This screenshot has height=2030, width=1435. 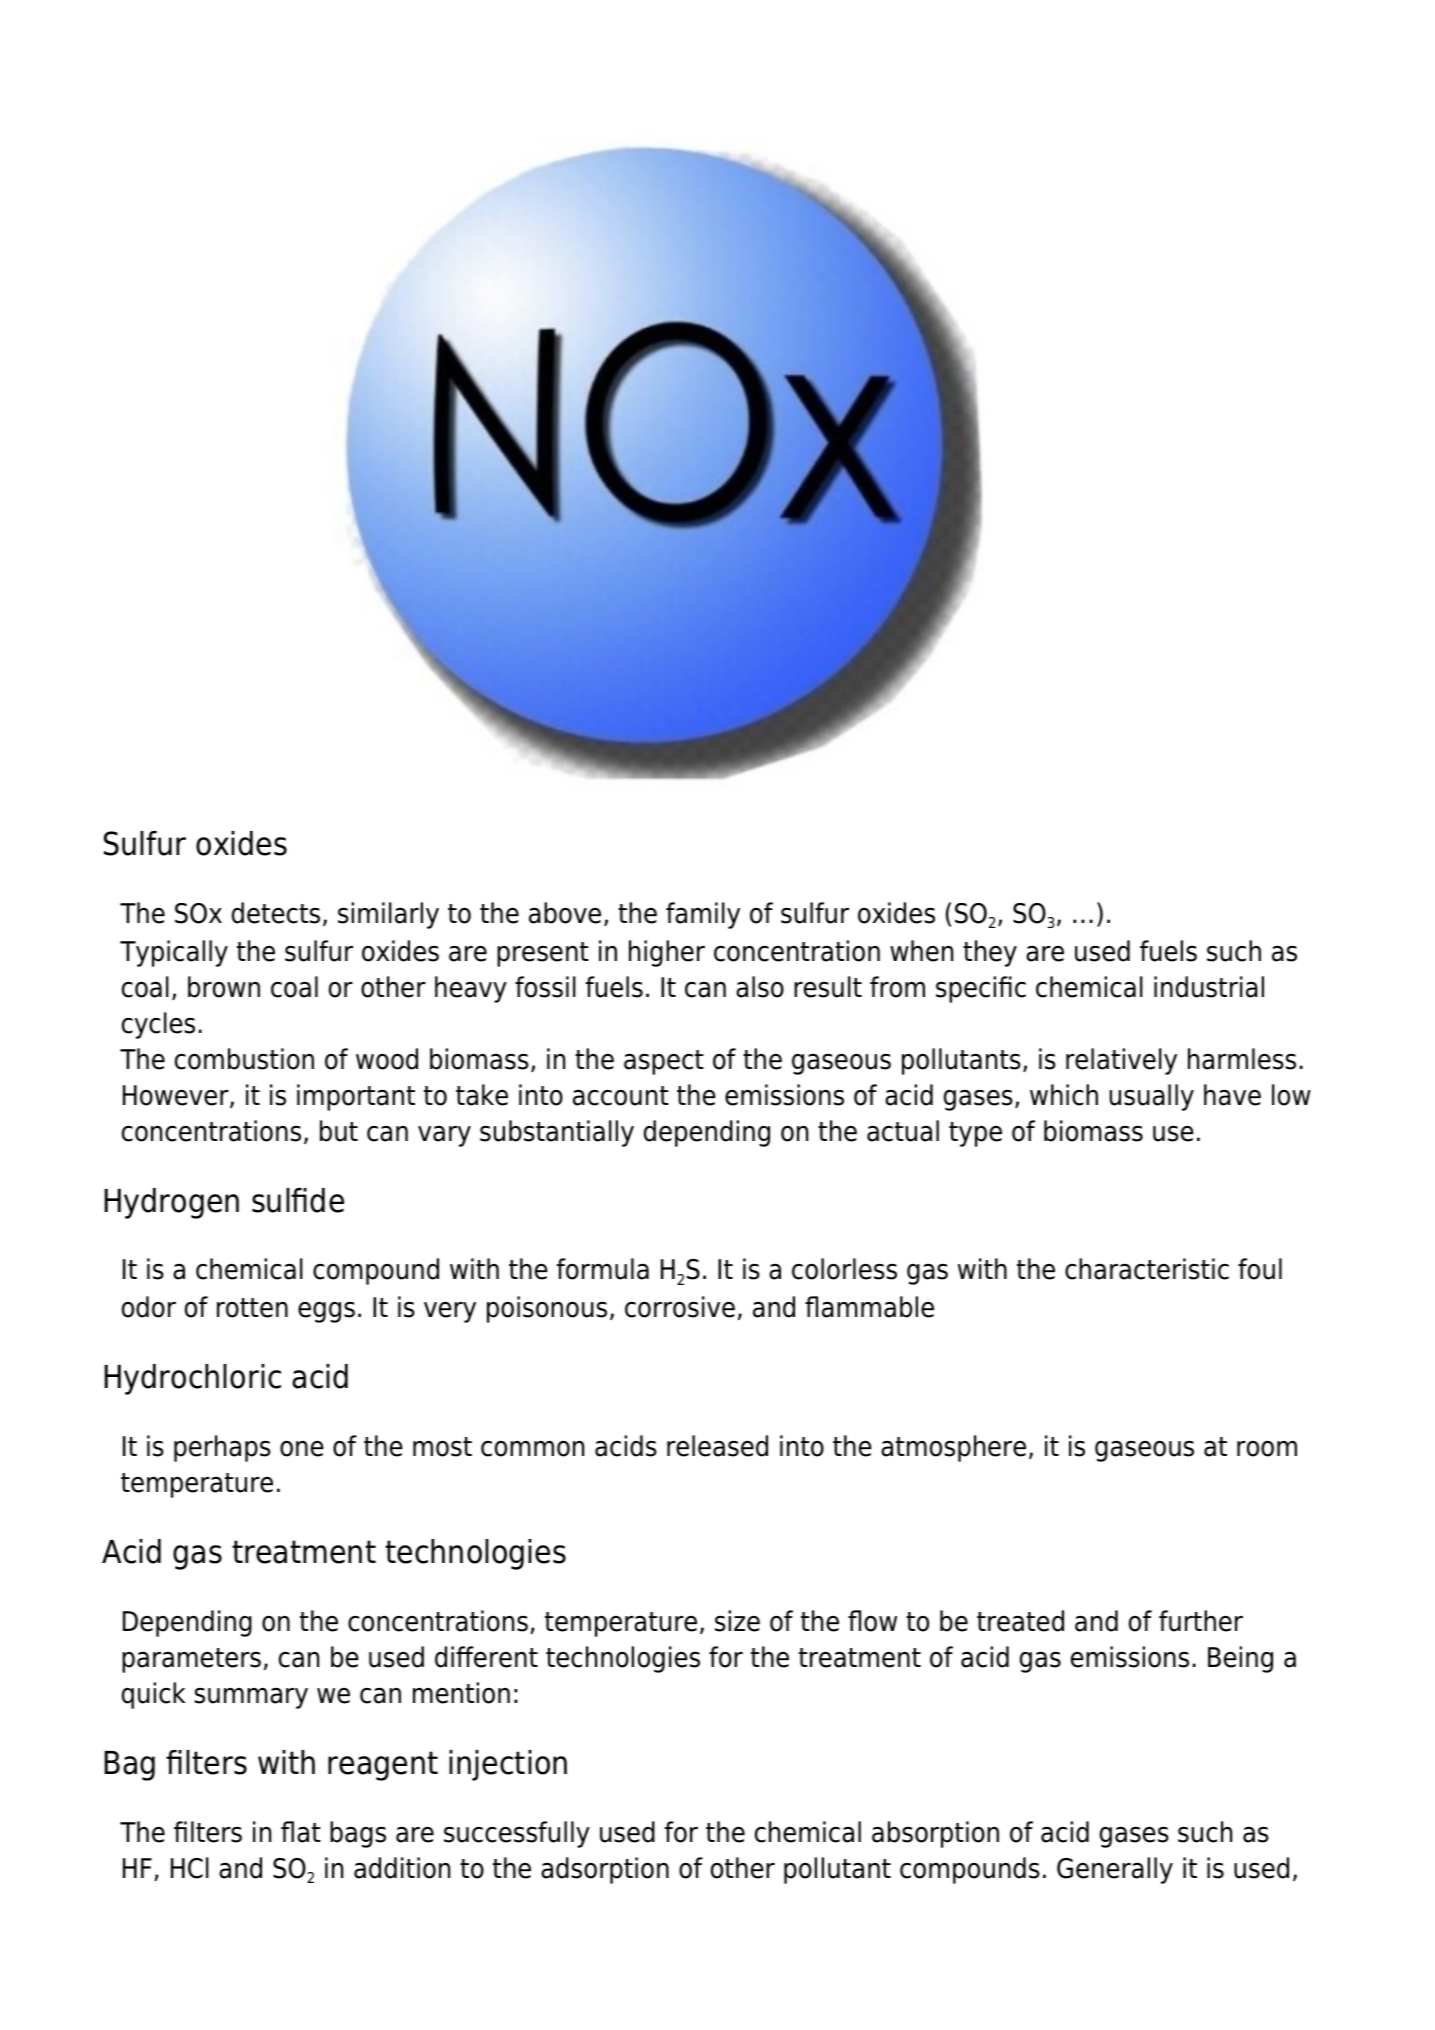 I want to click on released, so click(x=717, y=1446).
